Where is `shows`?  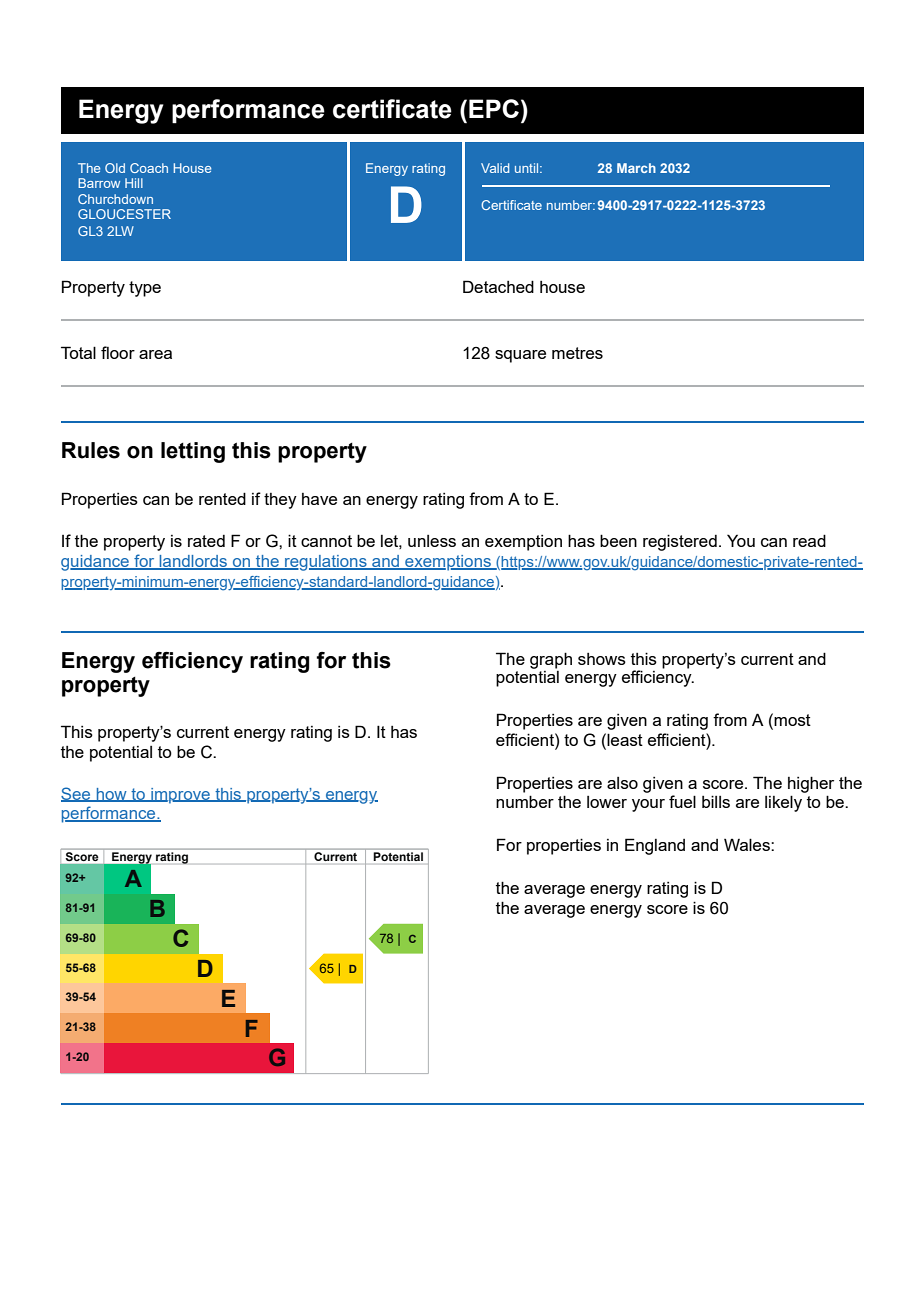 shows is located at coordinates (602, 659).
